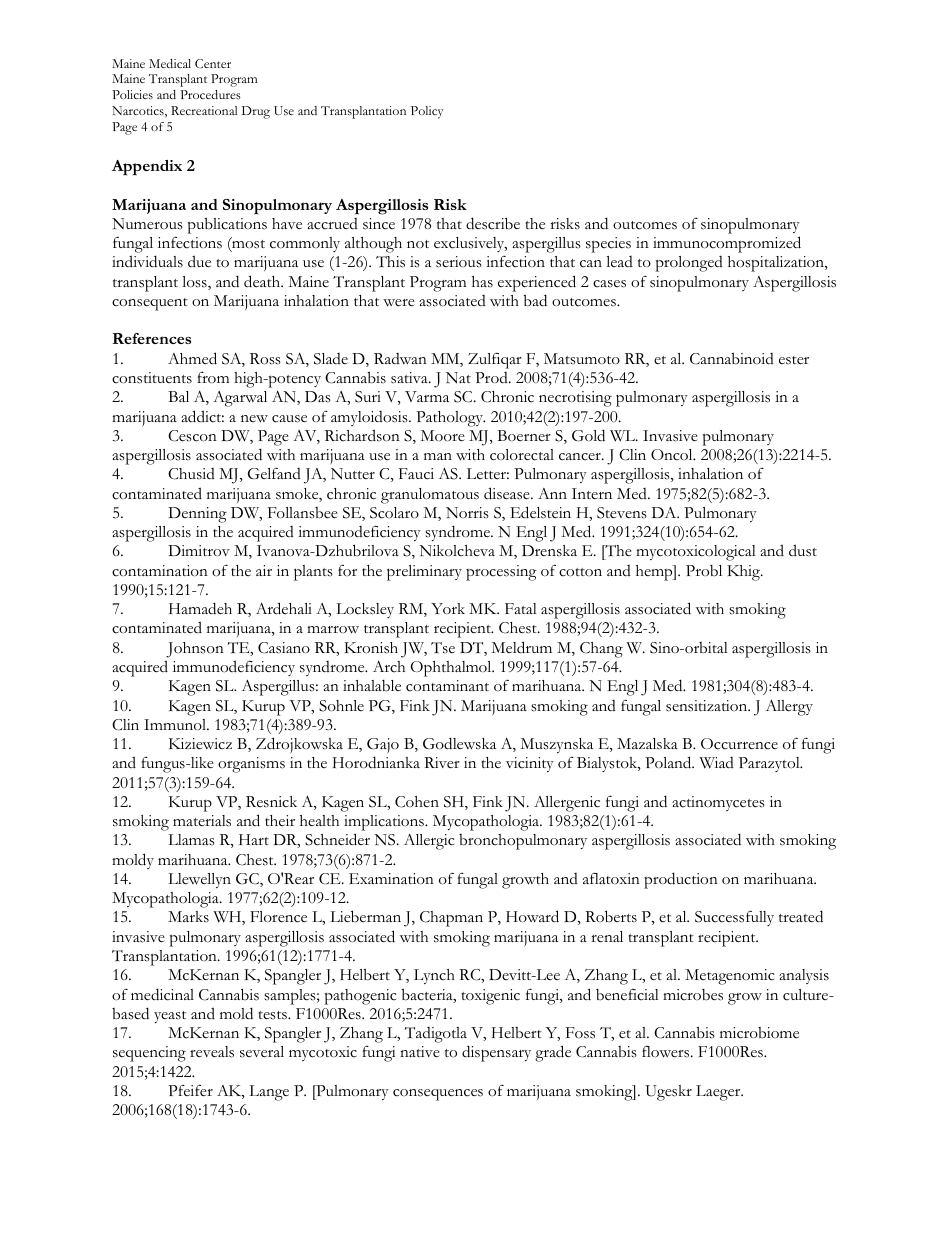 The image size is (952, 1233). What do you see at coordinates (704, 571) in the image?
I see `Probl` at bounding box center [704, 571].
